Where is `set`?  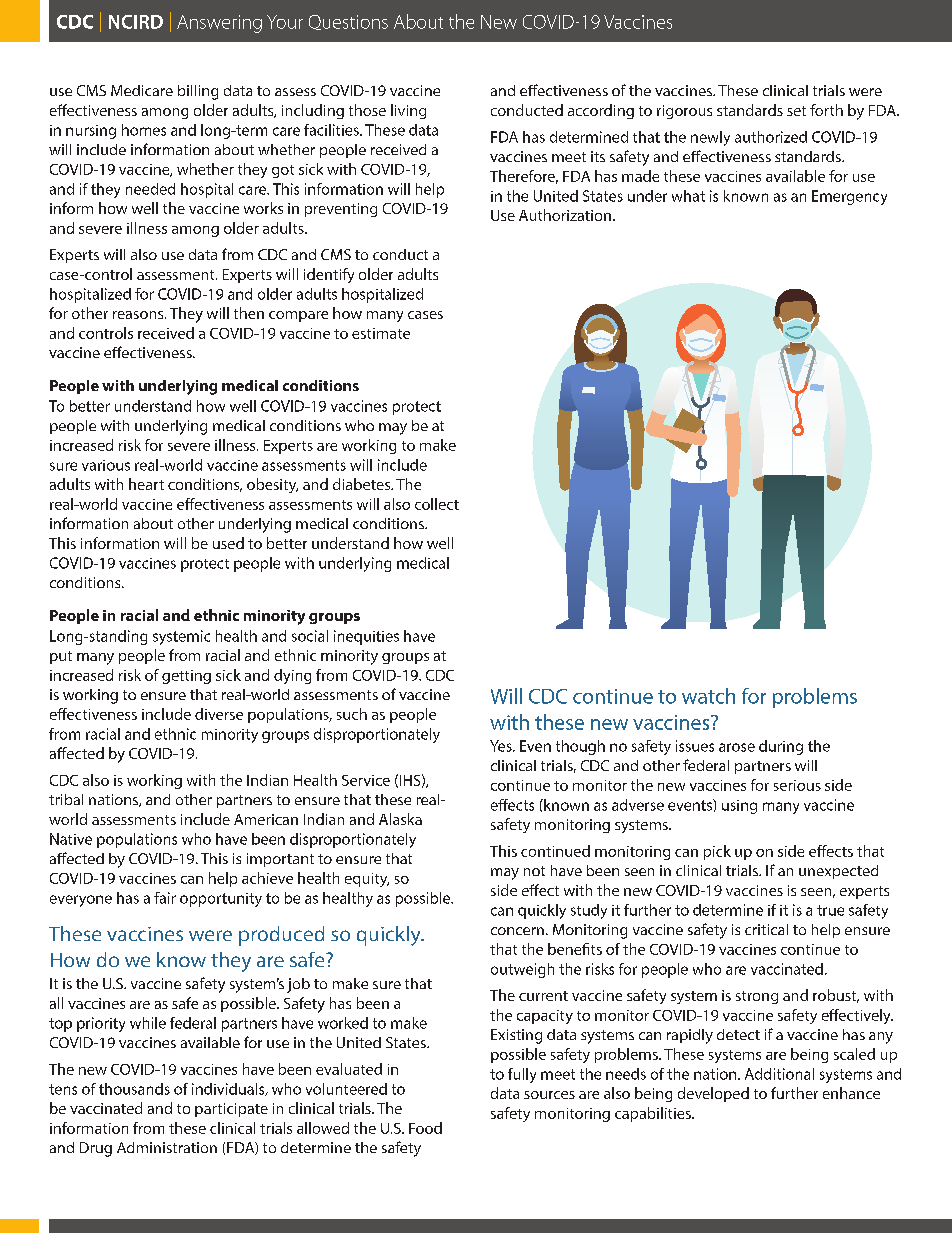 set is located at coordinates (796, 111).
